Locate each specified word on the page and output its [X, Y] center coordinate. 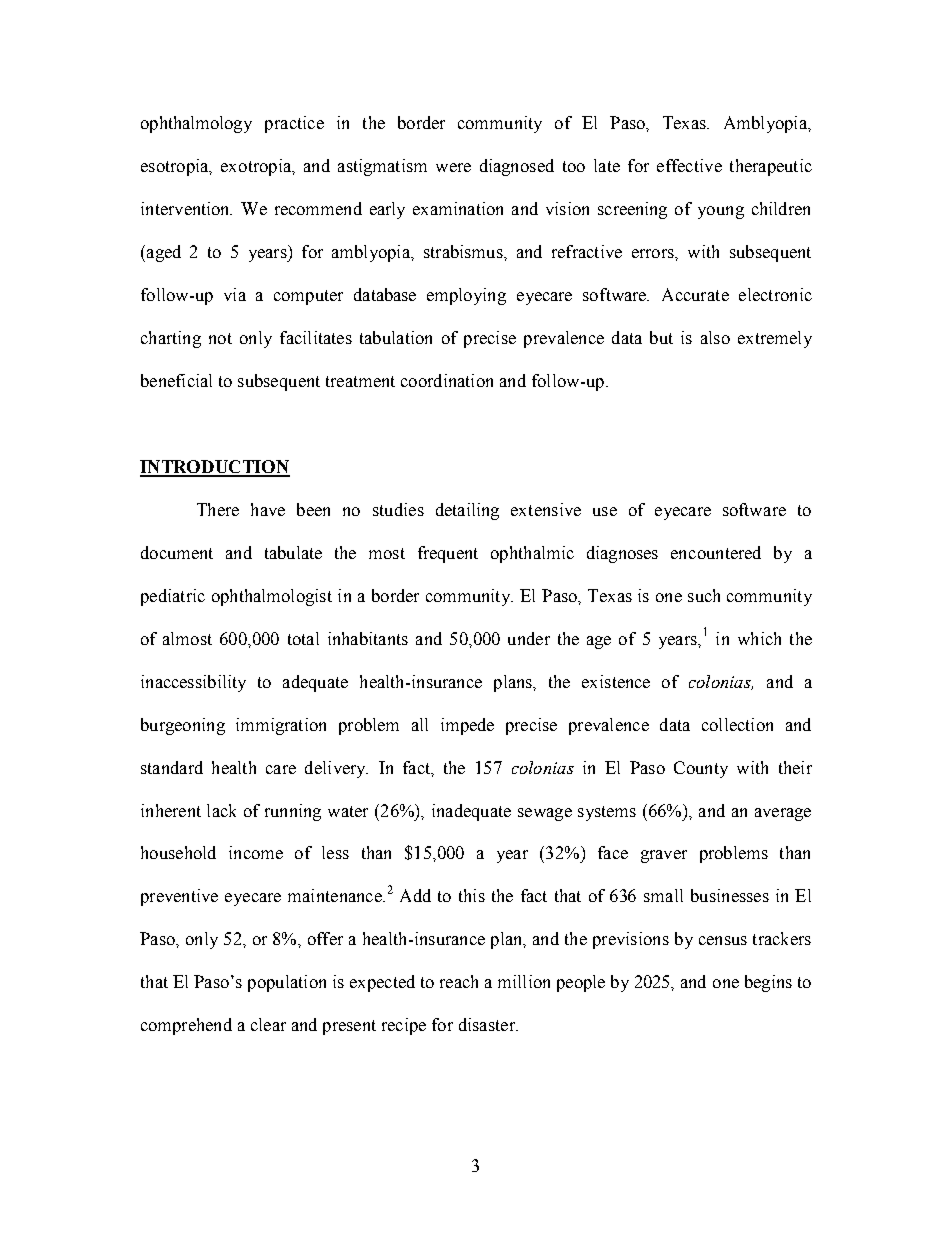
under [529, 638]
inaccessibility [193, 683]
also [715, 337]
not [220, 338]
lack [221, 810]
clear [268, 1024]
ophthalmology [196, 124]
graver [664, 856]
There [218, 509]
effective [689, 165]
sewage [545, 814]
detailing [467, 511]
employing [466, 296]
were [453, 167]
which [759, 638]
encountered [716, 552]
